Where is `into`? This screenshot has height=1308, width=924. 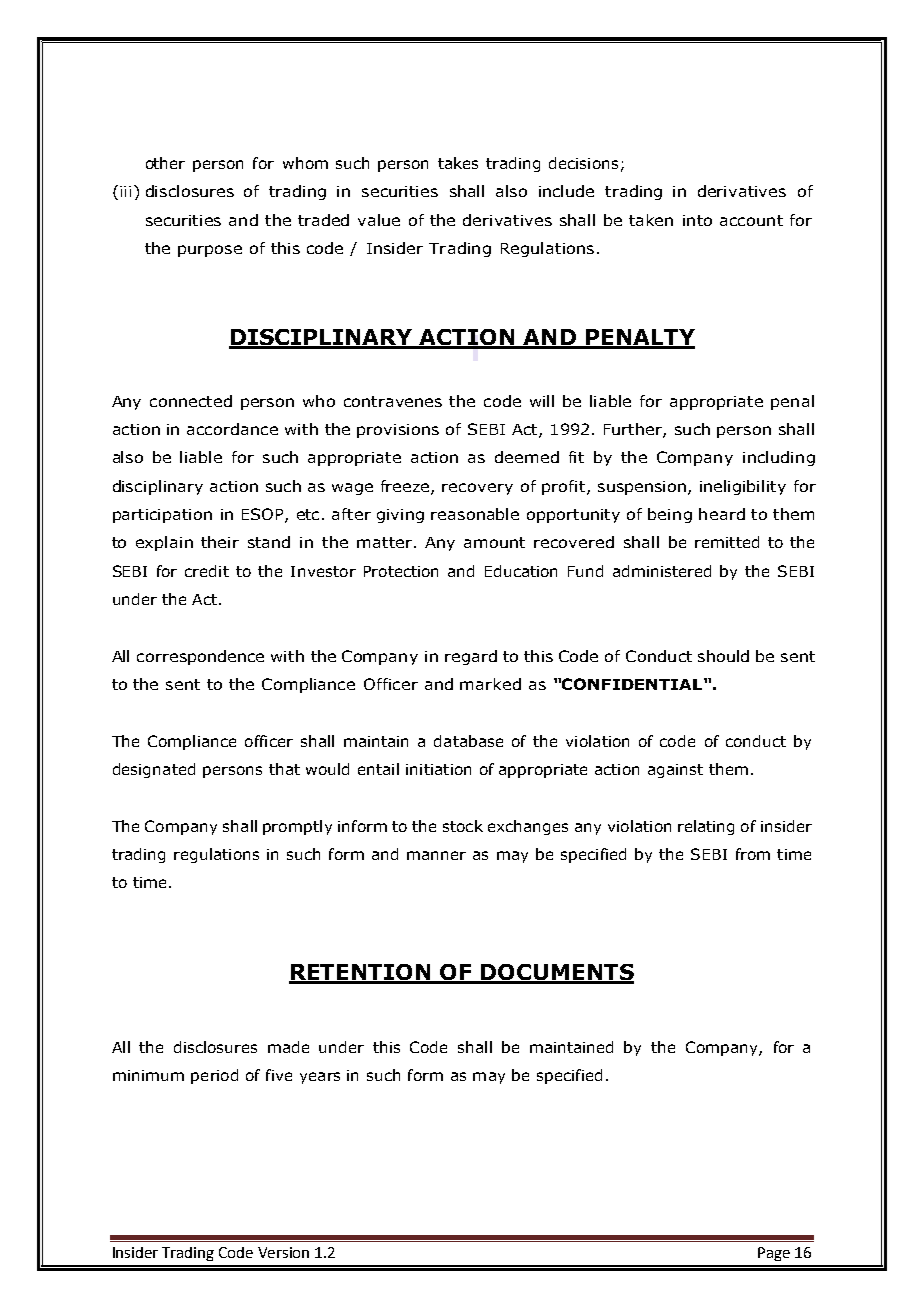 into is located at coordinates (697, 220).
